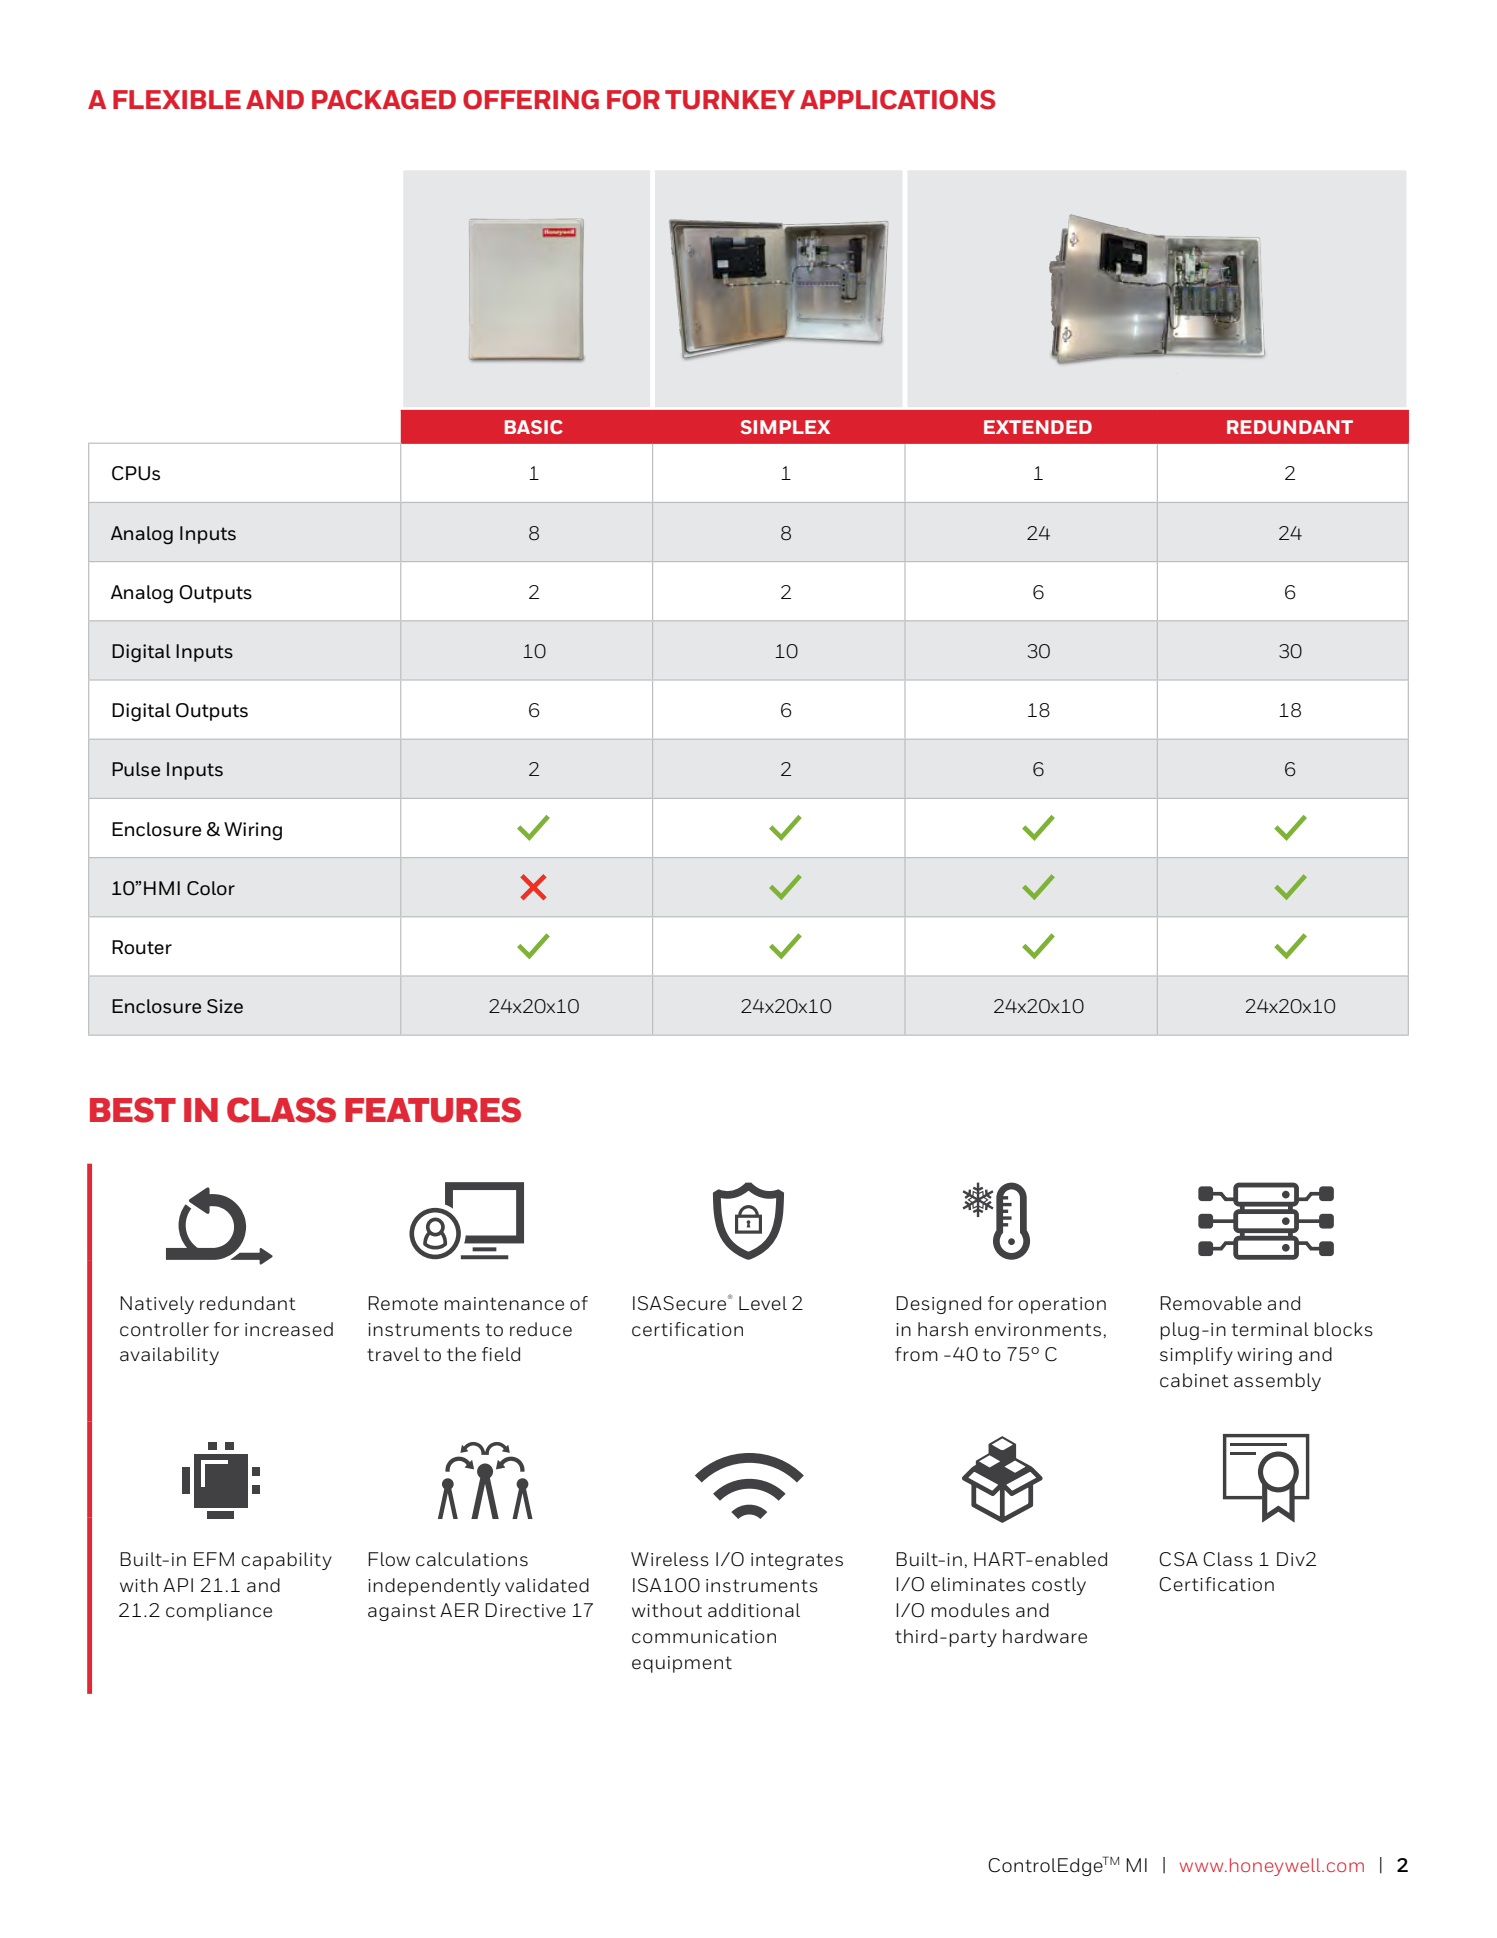 This image has height=1938, width=1497. Describe the element at coordinates (136, 769) in the image. I see `Pulse` at that location.
